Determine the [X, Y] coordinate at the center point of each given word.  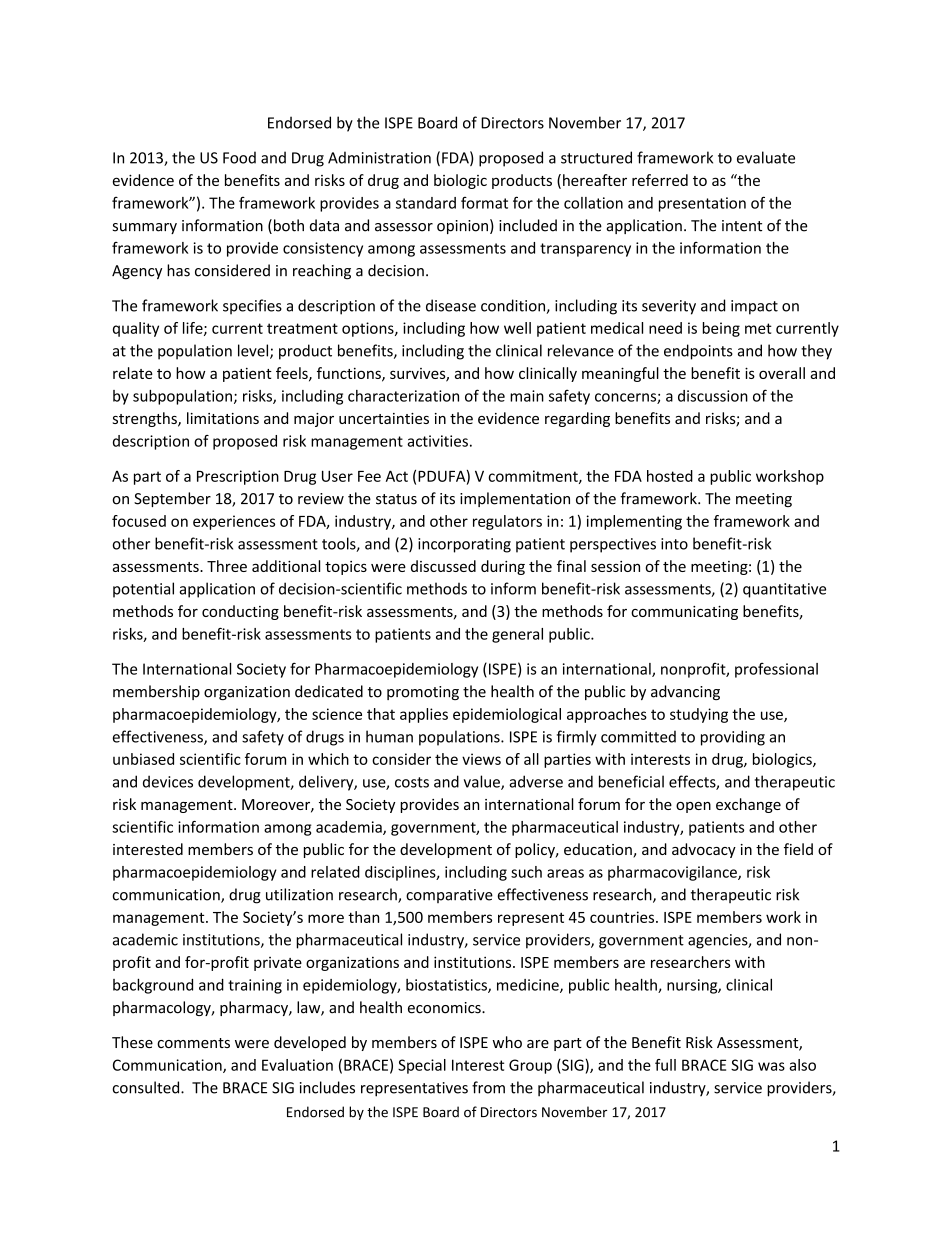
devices [168, 781]
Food [239, 157]
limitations [223, 418]
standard [426, 203]
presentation [702, 204]
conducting [240, 612]
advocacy [704, 850]
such [526, 872]
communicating [684, 613]
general [517, 635]
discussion [713, 396]
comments [193, 1043]
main [527, 396]
